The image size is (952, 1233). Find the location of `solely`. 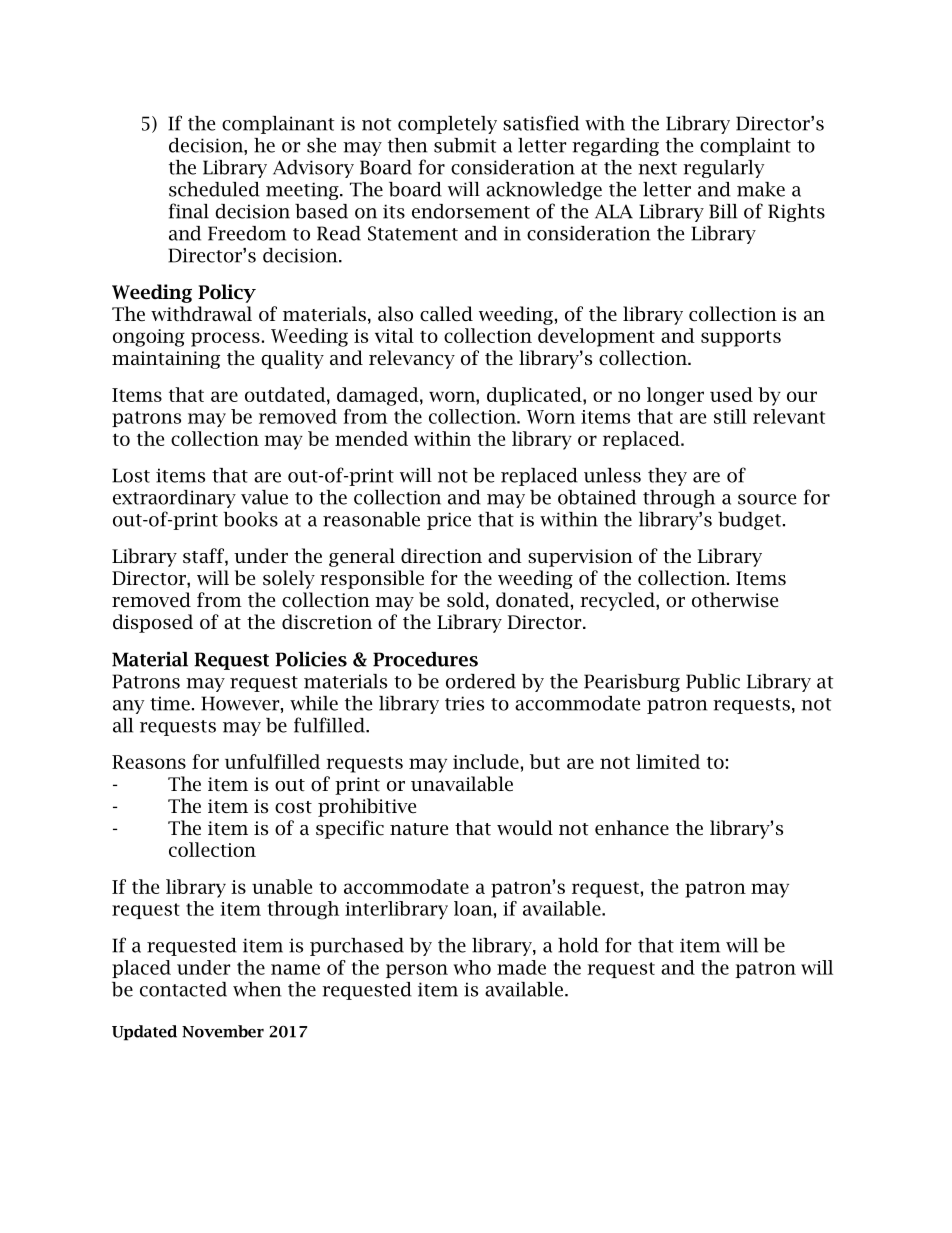

solely is located at coordinates (289, 579).
